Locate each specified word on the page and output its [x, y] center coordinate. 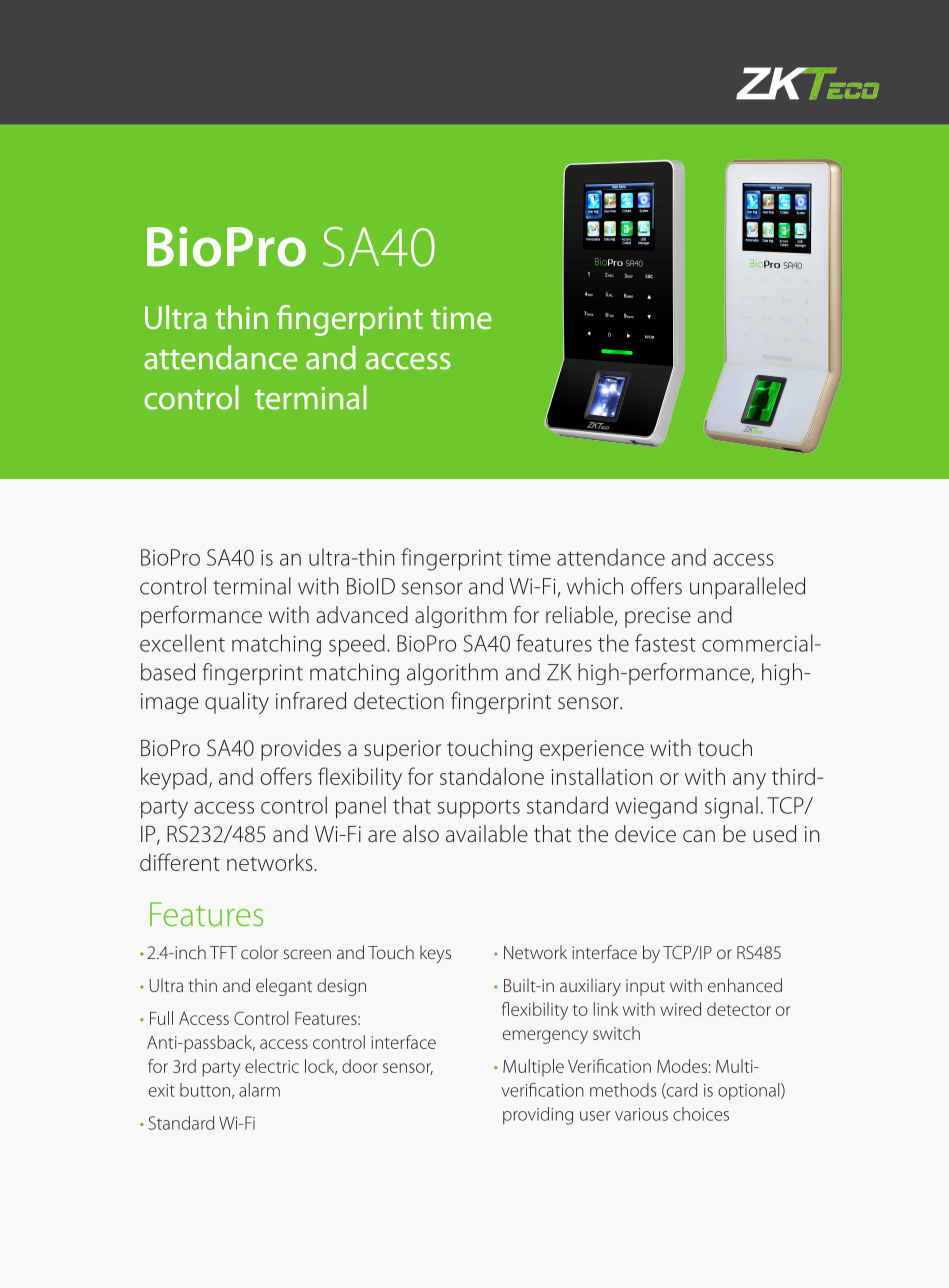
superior [402, 750]
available [487, 834]
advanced [362, 615]
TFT [223, 952]
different [180, 862]
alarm [259, 1090]
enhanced [745, 985]
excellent [182, 643]
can [699, 836]
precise [658, 617]
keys [435, 954]
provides [301, 750]
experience [592, 750]
